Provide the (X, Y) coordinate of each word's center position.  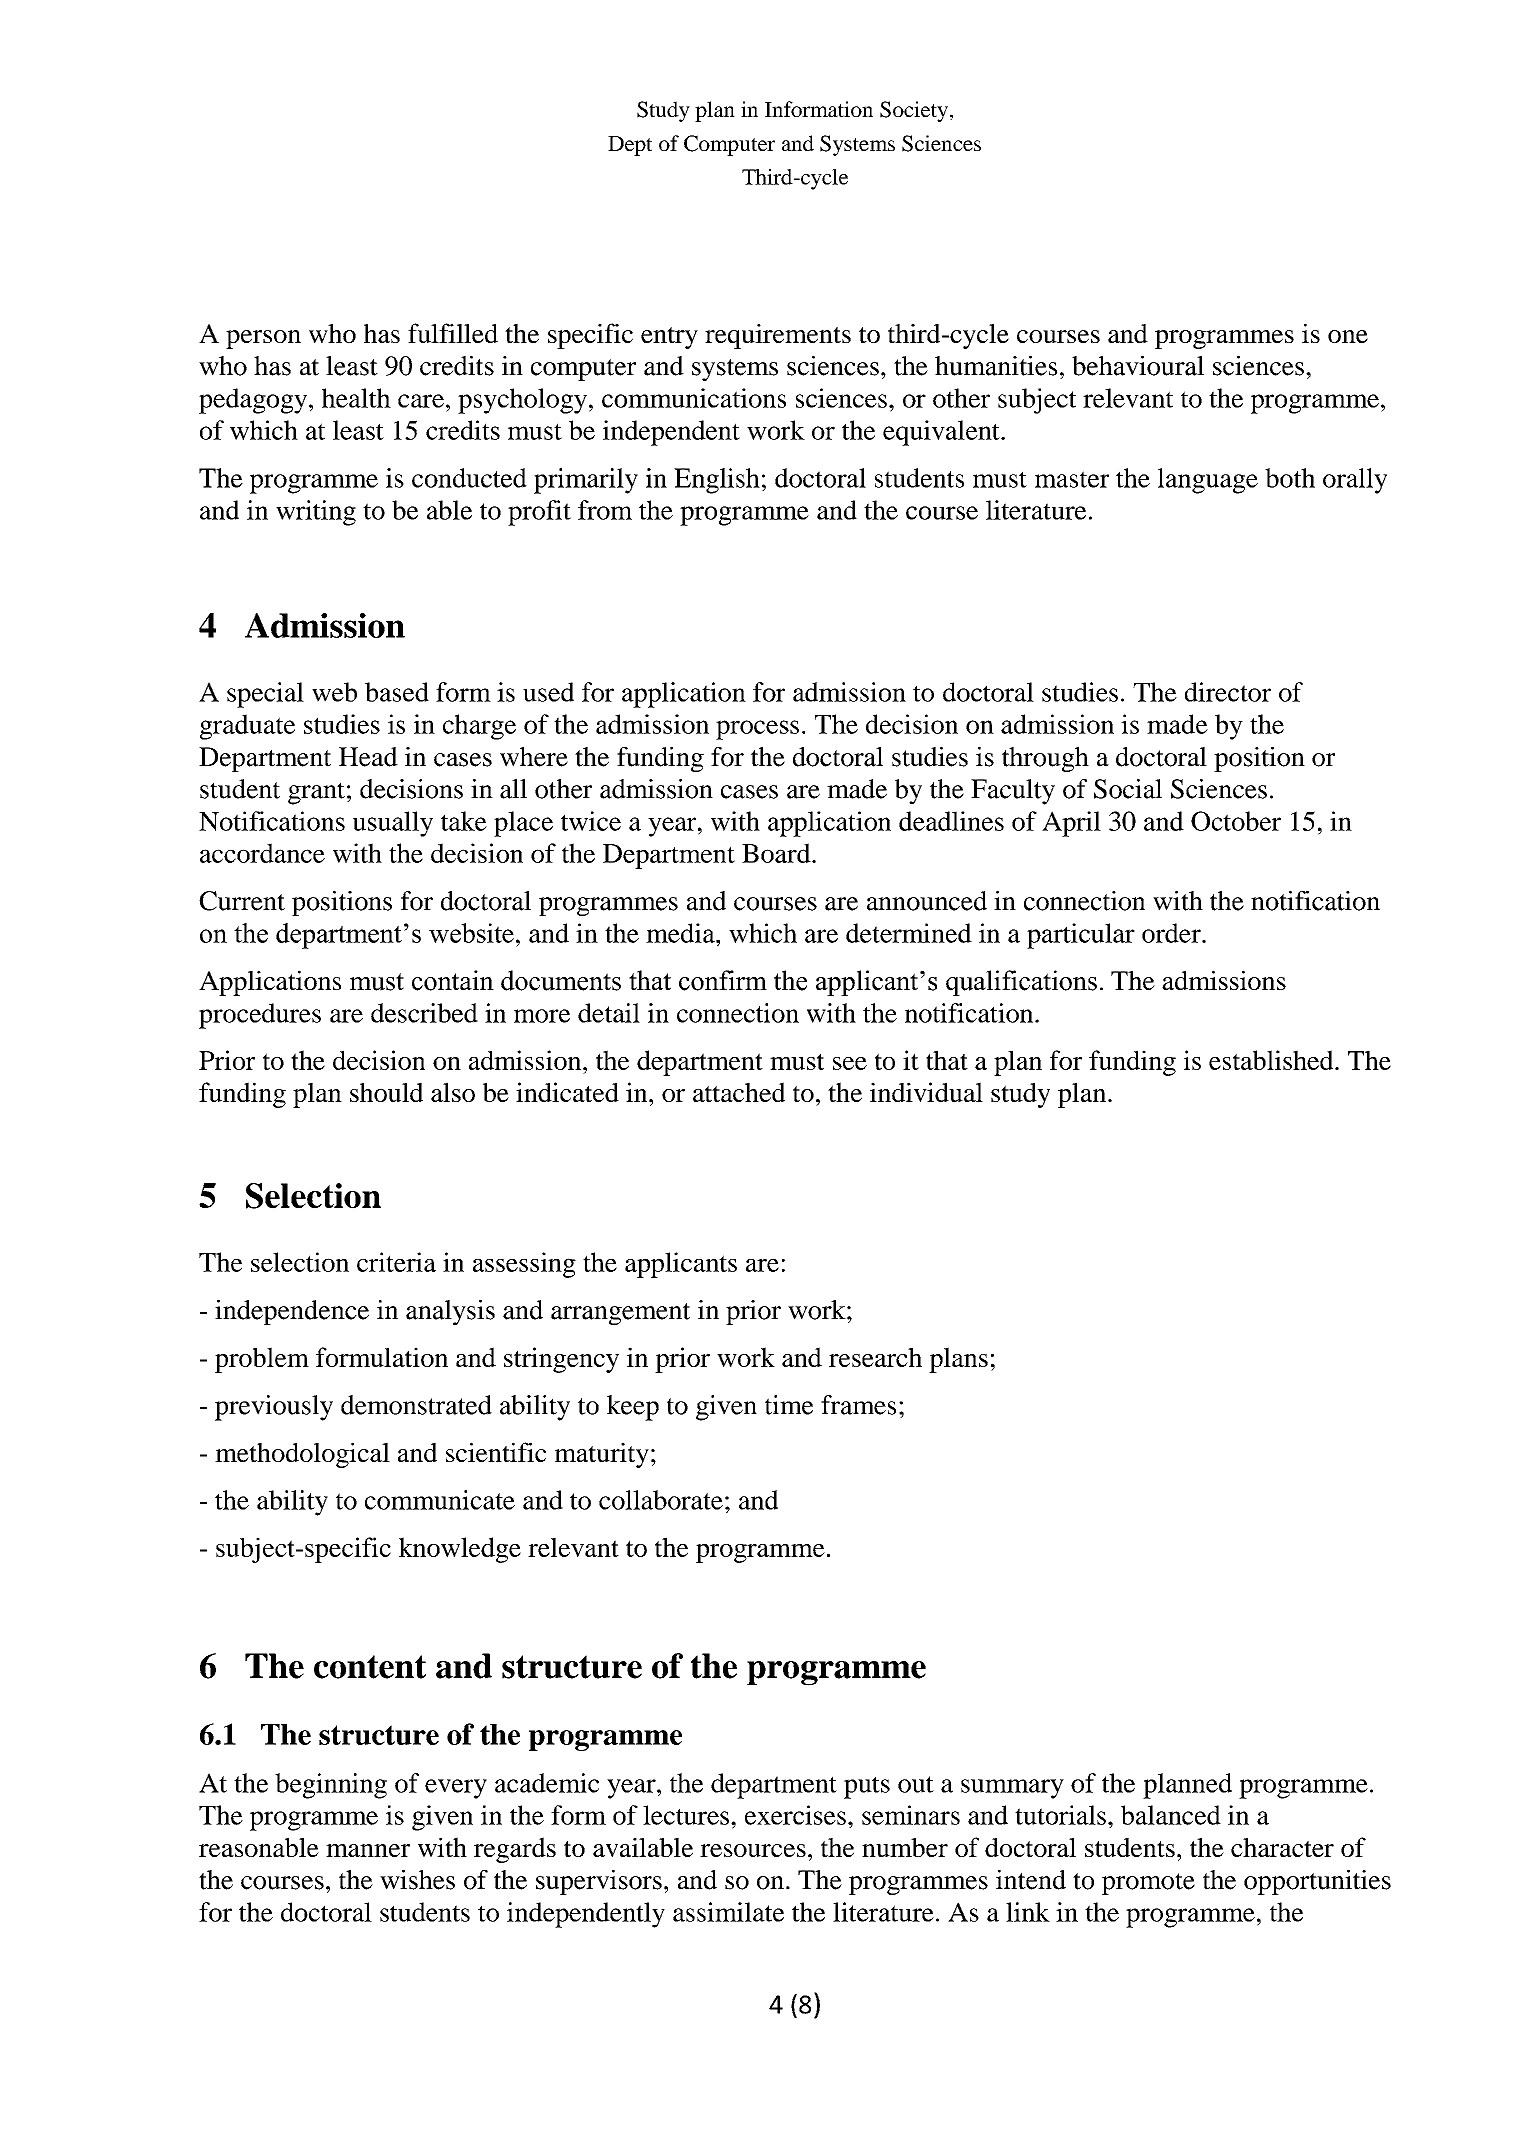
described (424, 1013)
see (850, 1063)
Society (914, 111)
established (1272, 1060)
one (1348, 336)
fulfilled (453, 333)
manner (368, 1850)
